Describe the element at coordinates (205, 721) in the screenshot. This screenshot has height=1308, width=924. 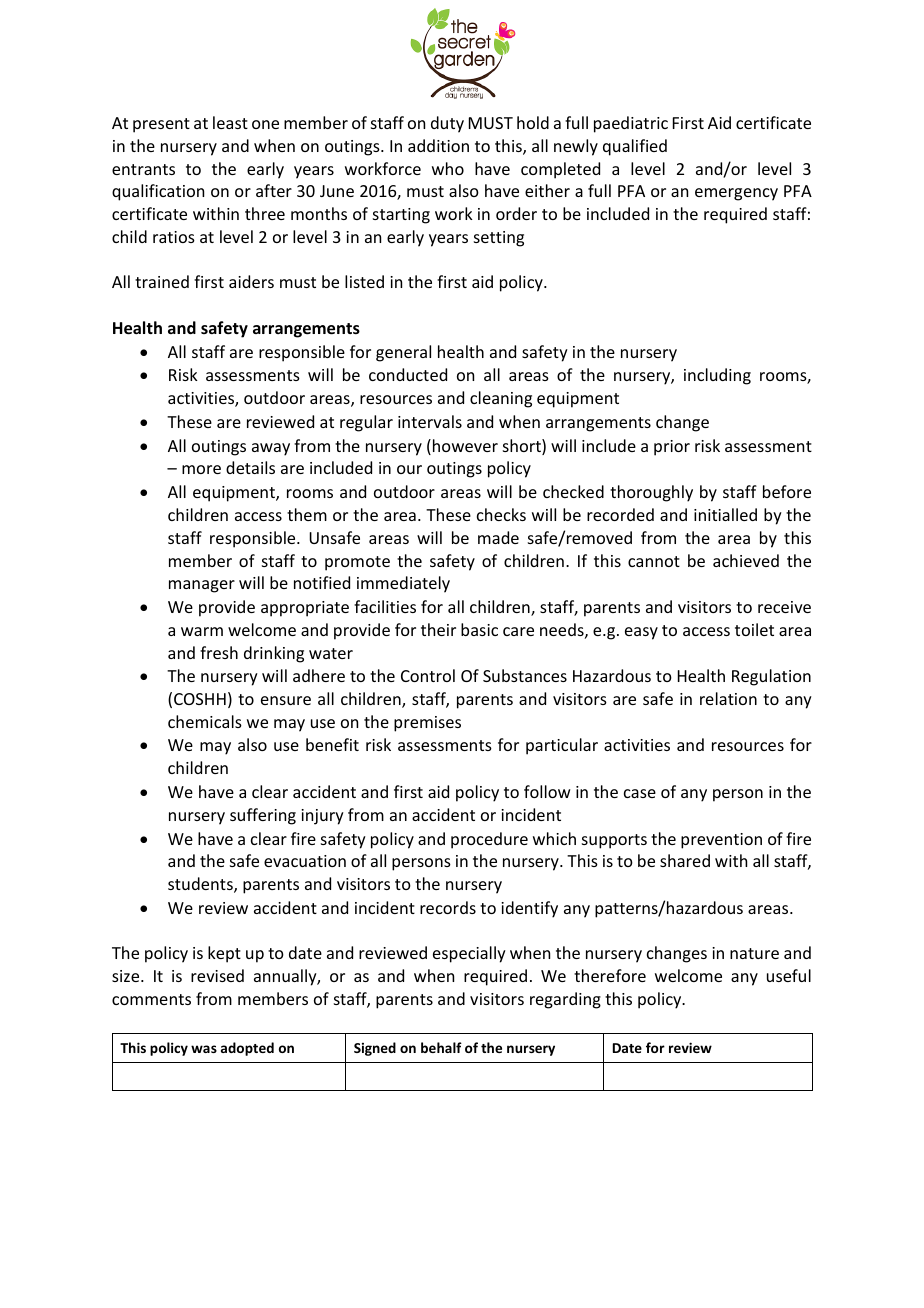
I see `chemicals` at that location.
